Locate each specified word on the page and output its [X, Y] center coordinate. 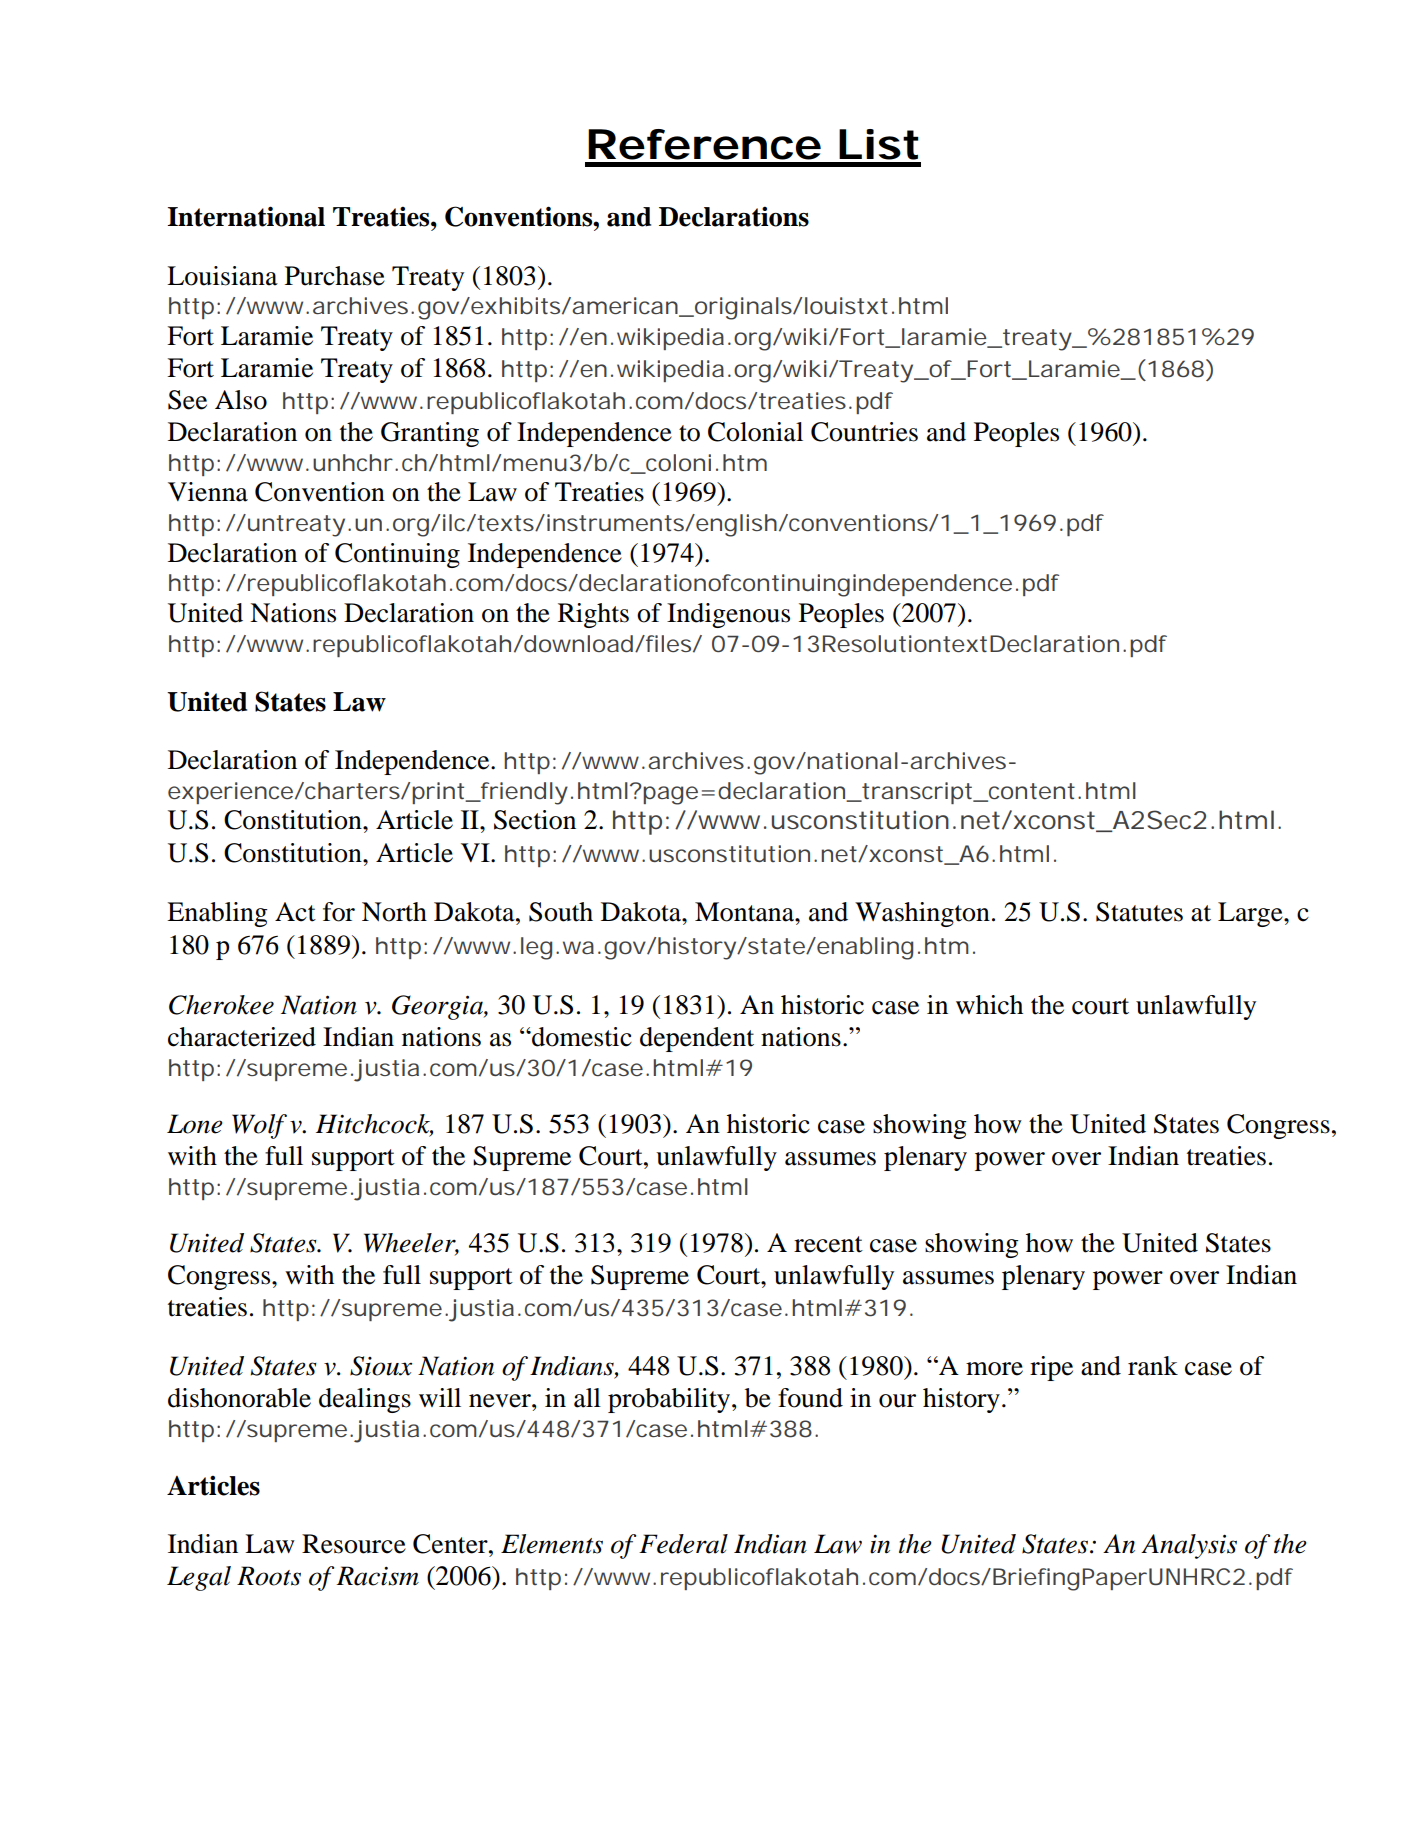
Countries [864, 432]
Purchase [335, 276]
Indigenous [728, 615]
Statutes [1139, 912]
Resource [354, 1544]
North [394, 912]
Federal [683, 1544]
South [561, 912]
